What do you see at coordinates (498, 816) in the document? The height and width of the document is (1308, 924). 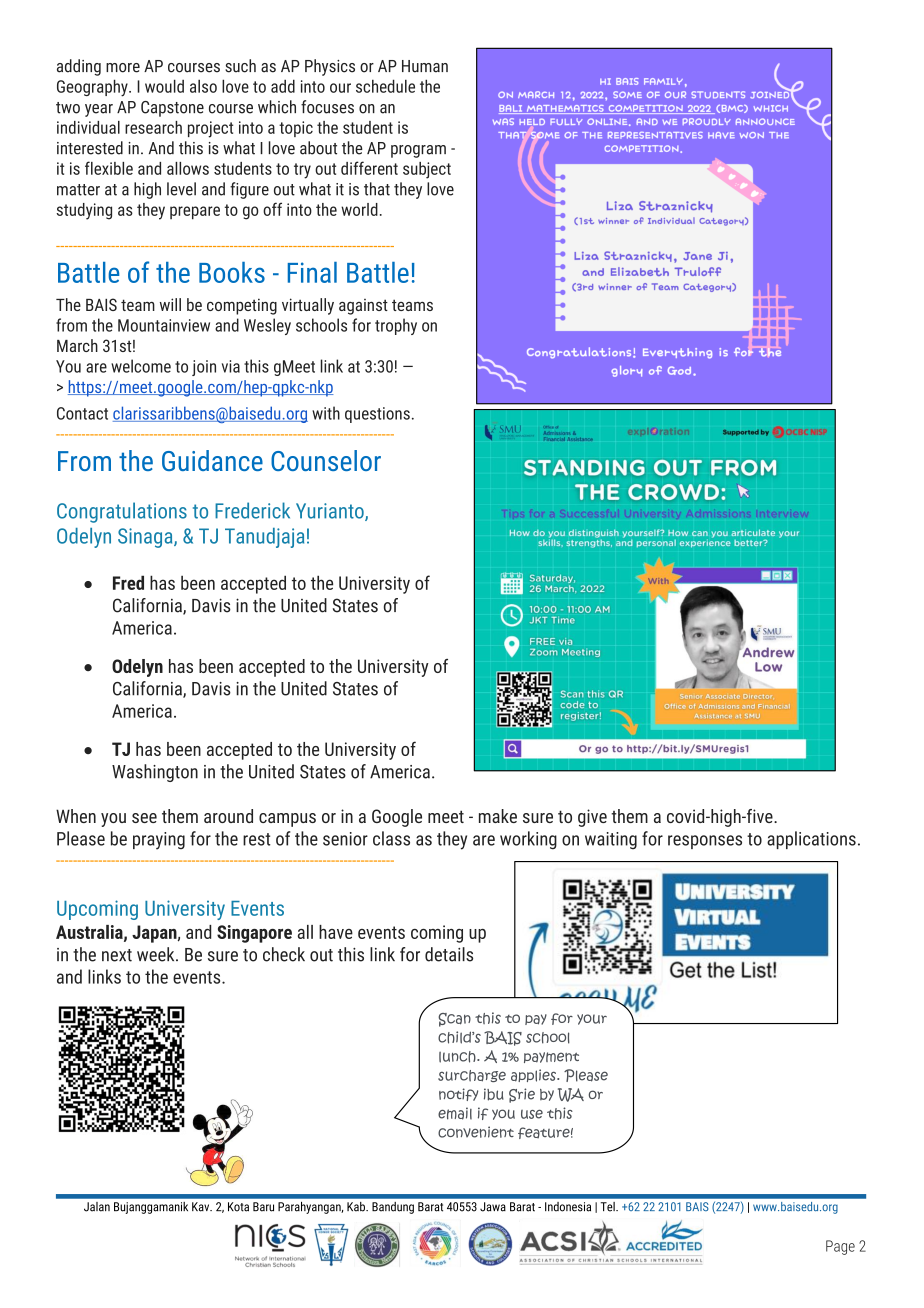 I see `make` at bounding box center [498, 816].
